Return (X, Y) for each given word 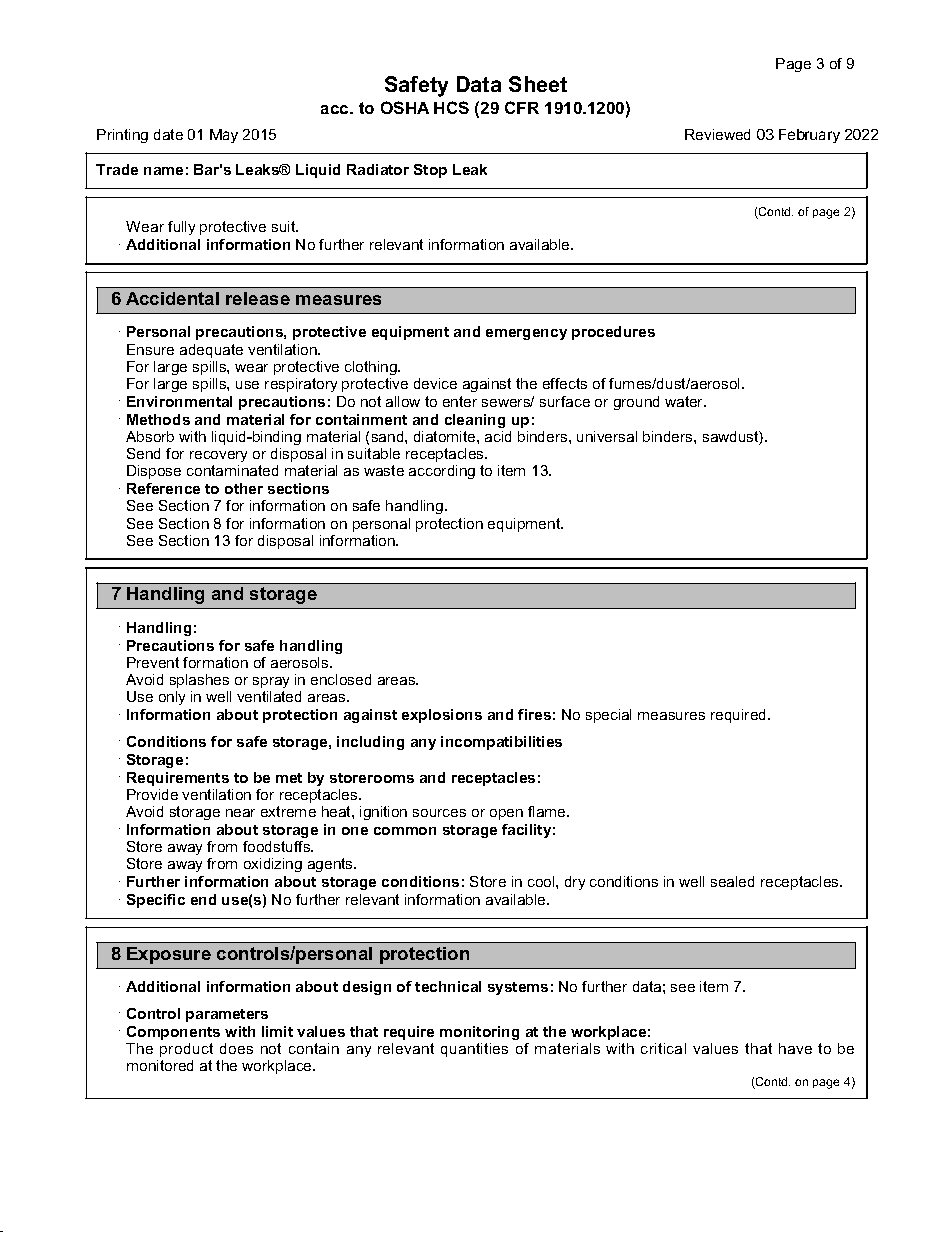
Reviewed (717, 134)
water (685, 401)
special (608, 716)
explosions (442, 716)
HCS (451, 107)
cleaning (475, 421)
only (172, 698)
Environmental (179, 401)
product (186, 1050)
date (168, 134)
